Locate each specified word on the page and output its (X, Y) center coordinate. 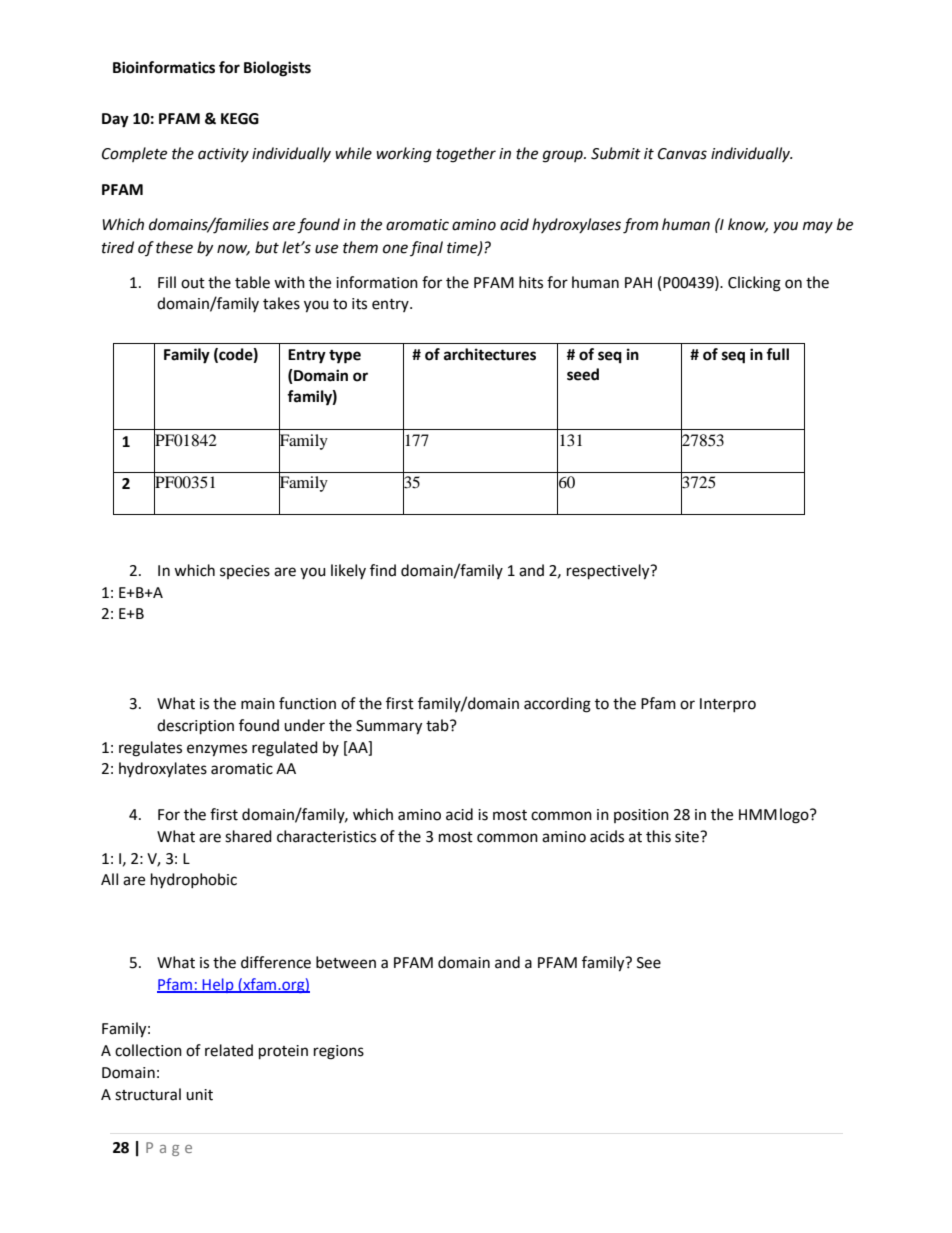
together (466, 155)
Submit (616, 153)
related (229, 1050)
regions (339, 1052)
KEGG (240, 119)
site (688, 837)
